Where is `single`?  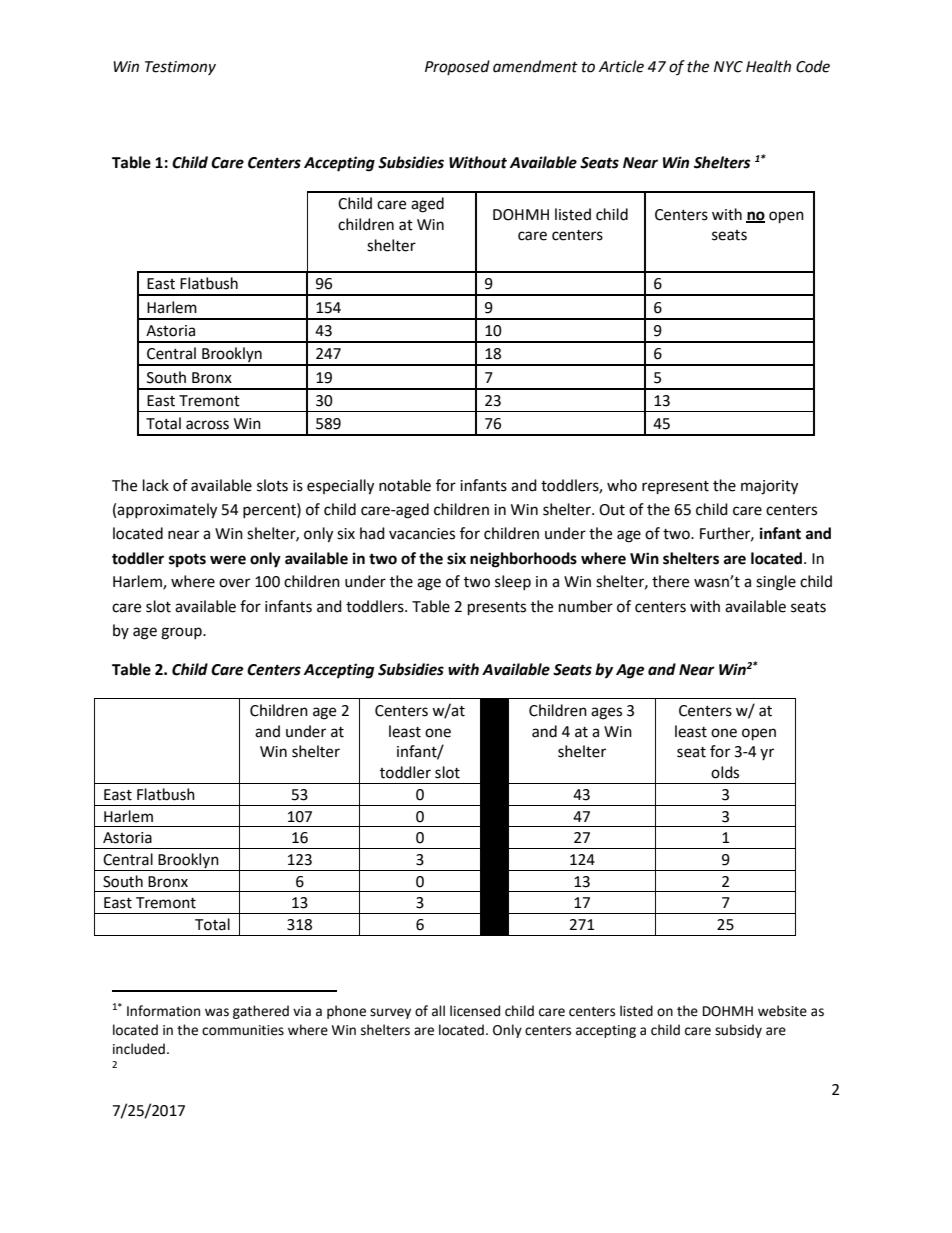 single is located at coordinates (776, 583).
